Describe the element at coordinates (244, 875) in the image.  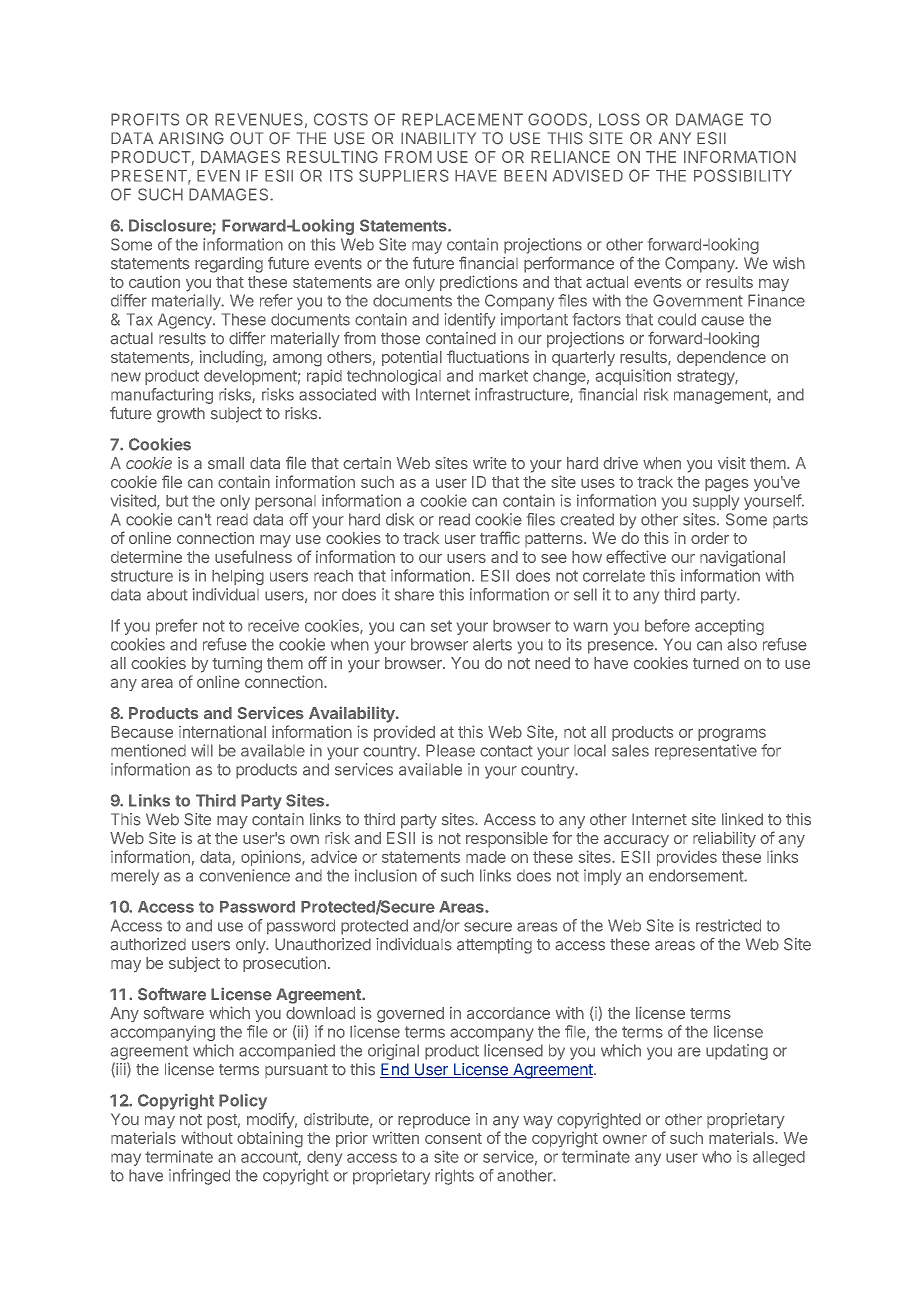
I see `convenience` at that location.
